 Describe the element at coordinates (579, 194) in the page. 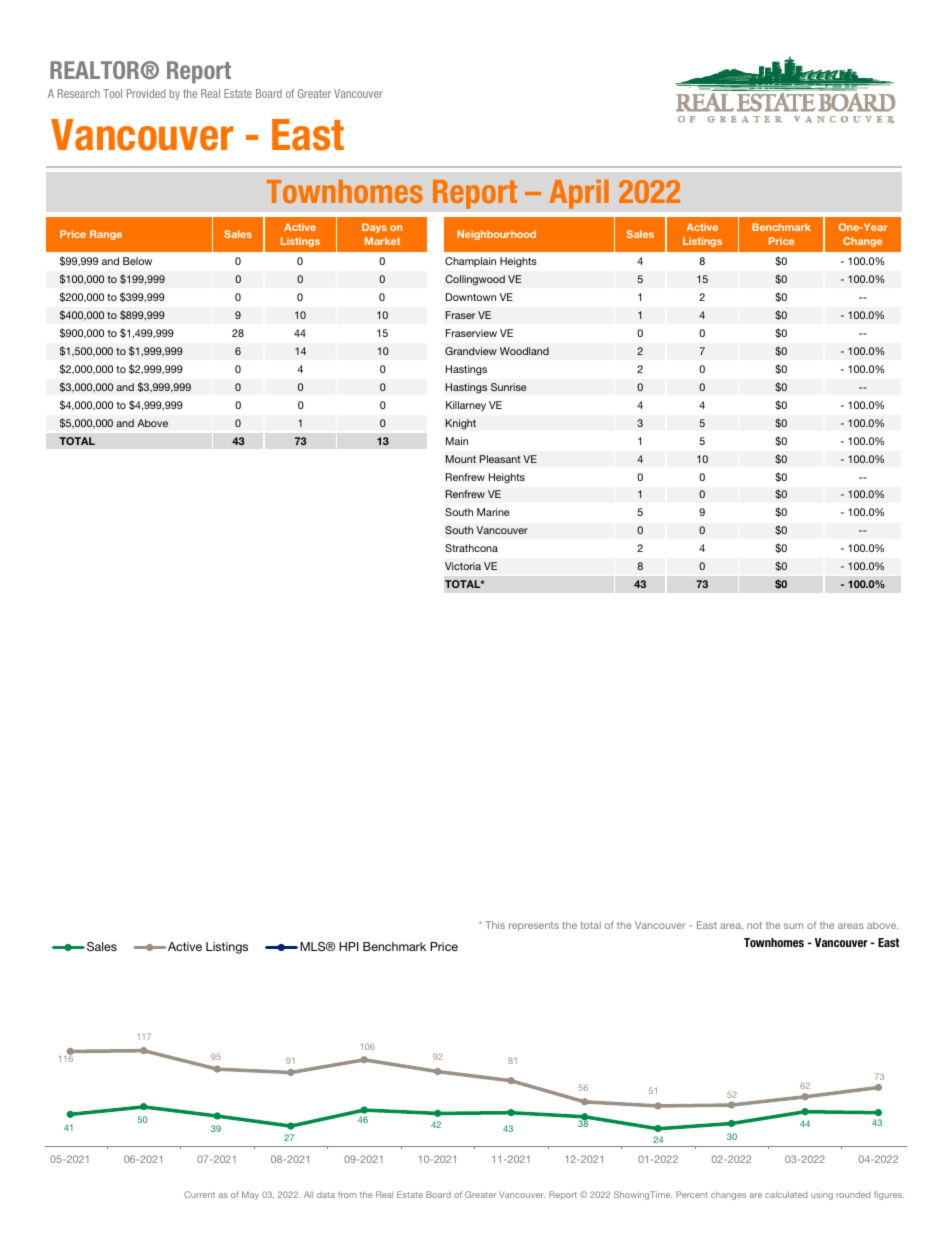

I see `April` at that location.
